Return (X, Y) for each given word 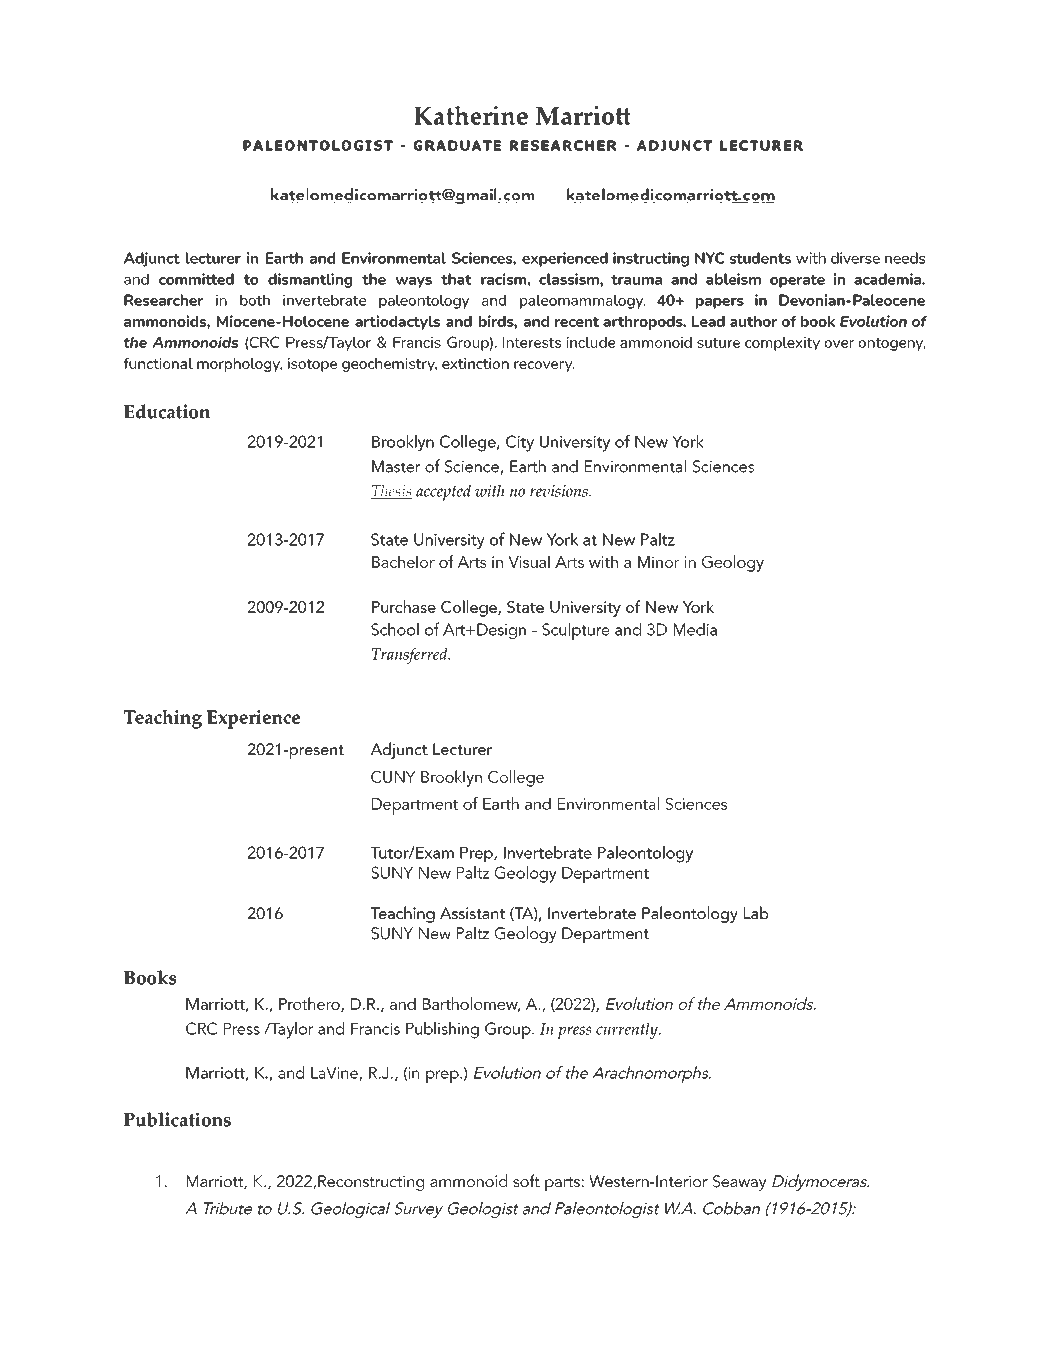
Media (695, 629)
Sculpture (576, 631)
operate (797, 281)
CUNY (393, 777)
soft (526, 1180)
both (255, 300)
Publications (177, 1119)
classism (570, 279)
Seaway (739, 1183)
